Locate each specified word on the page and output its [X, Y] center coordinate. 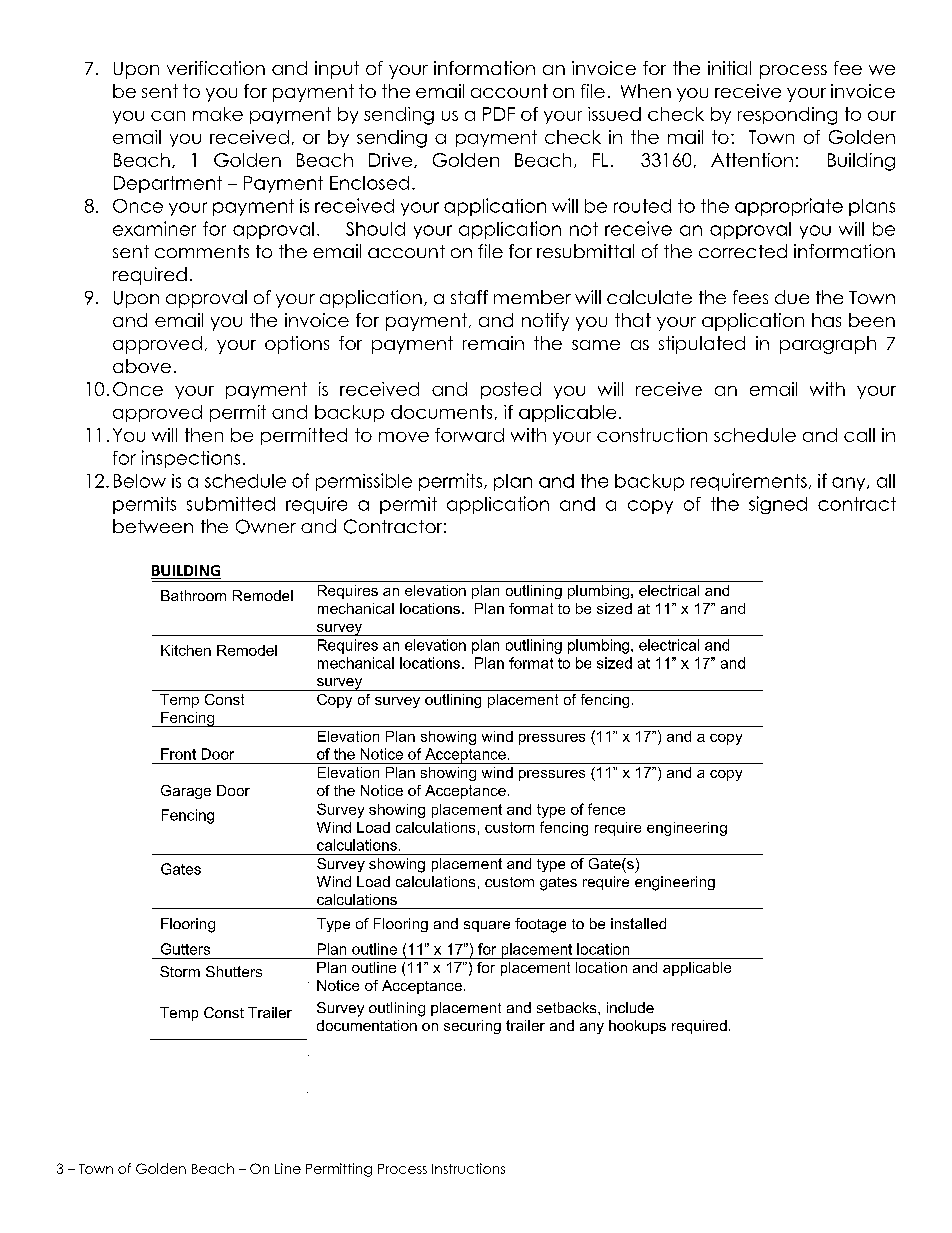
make [218, 114]
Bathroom [193, 595]
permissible [364, 482]
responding [787, 116]
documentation [367, 1025]
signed [778, 505]
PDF [499, 114]
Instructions [468, 1168]
